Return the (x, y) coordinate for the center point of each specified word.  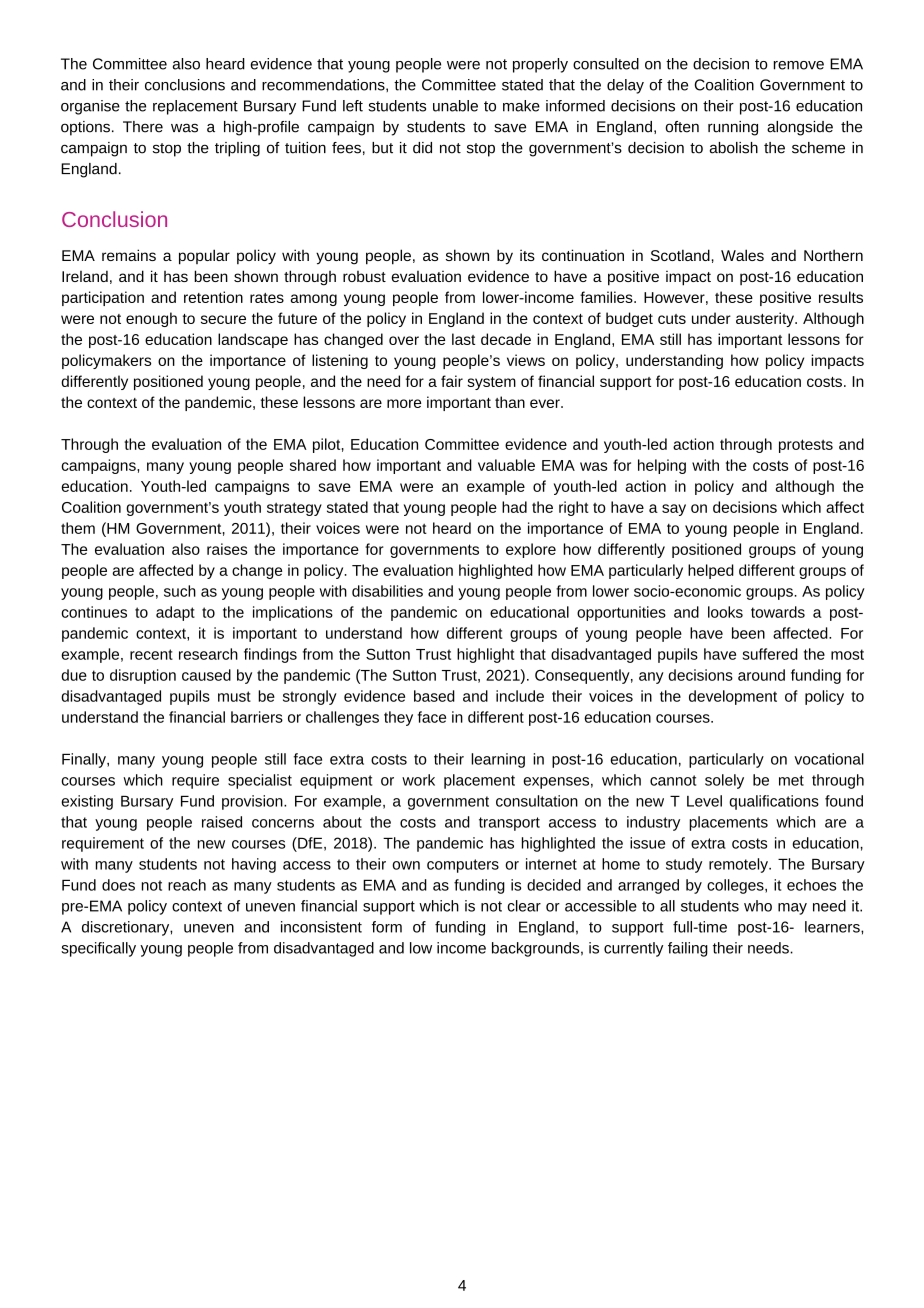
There (143, 127)
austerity (766, 319)
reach (187, 885)
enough (151, 319)
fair (452, 381)
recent (151, 654)
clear (524, 906)
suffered (770, 654)
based (434, 696)
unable (455, 106)
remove (798, 65)
